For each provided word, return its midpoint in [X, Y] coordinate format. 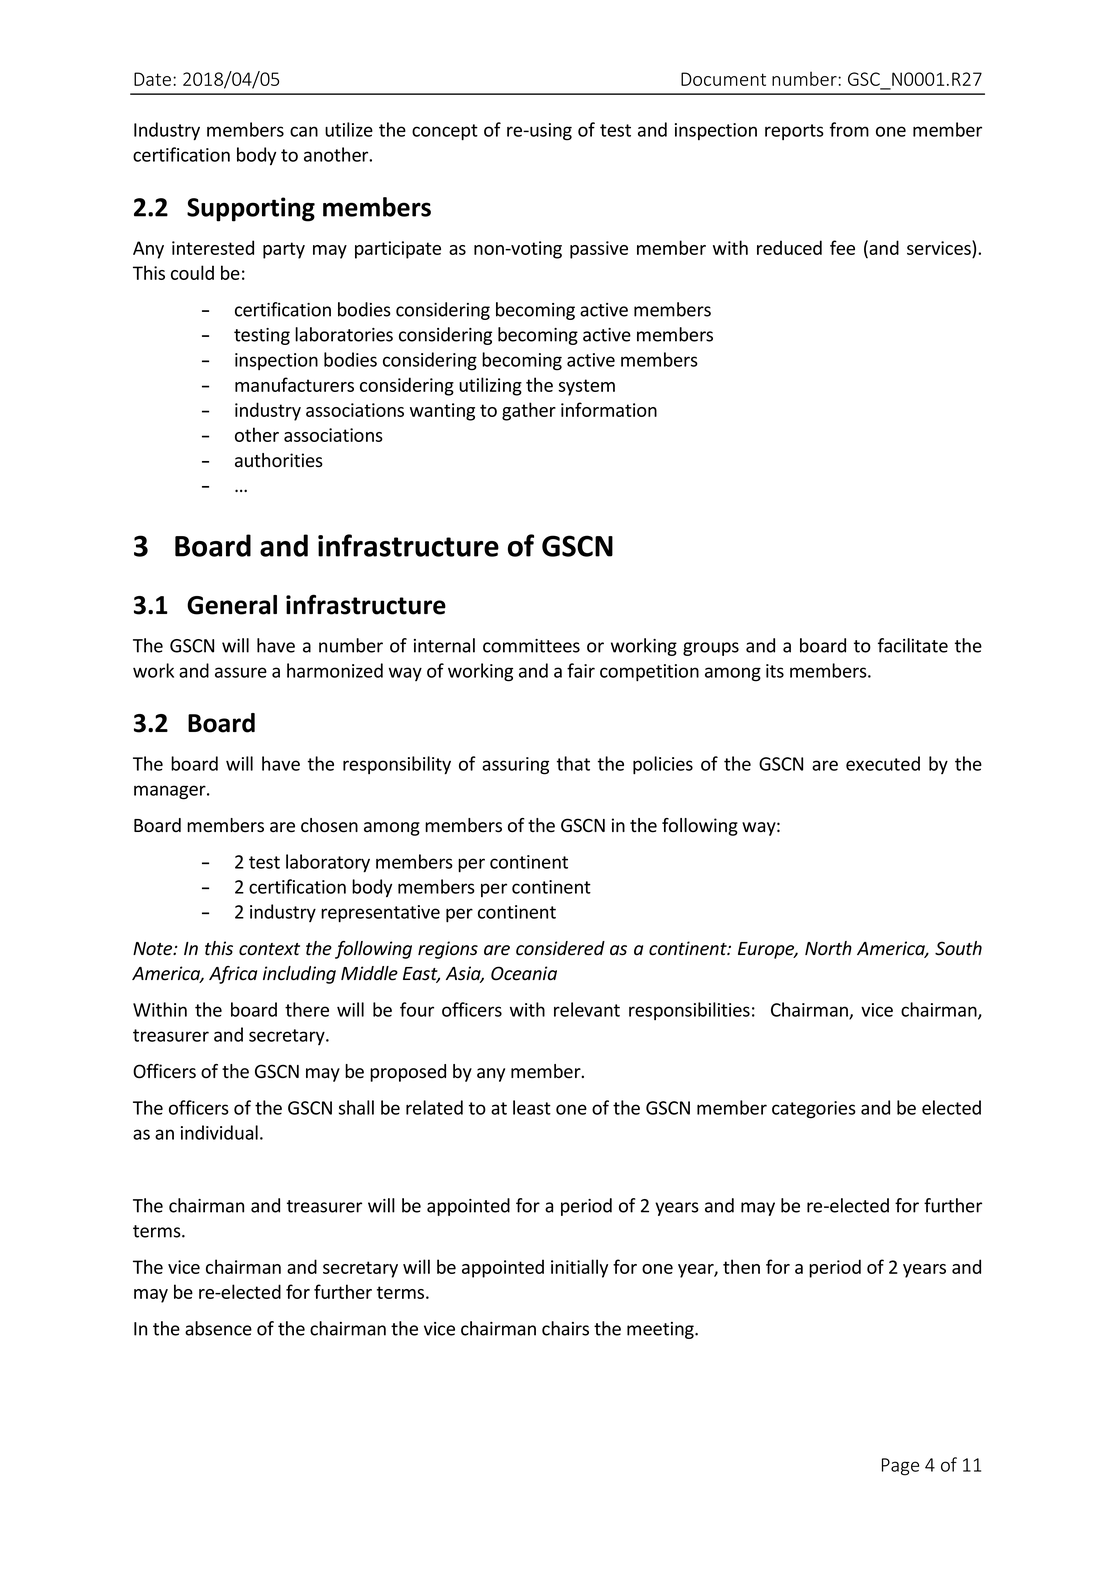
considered [560, 948]
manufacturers [294, 384]
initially [579, 1268]
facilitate [913, 645]
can [304, 131]
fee [842, 247]
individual [219, 1132]
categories [814, 1110]
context [269, 949]
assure [241, 672]
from [849, 129]
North [828, 948]
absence [218, 1328]
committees [531, 646]
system [586, 387]
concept [445, 132]
